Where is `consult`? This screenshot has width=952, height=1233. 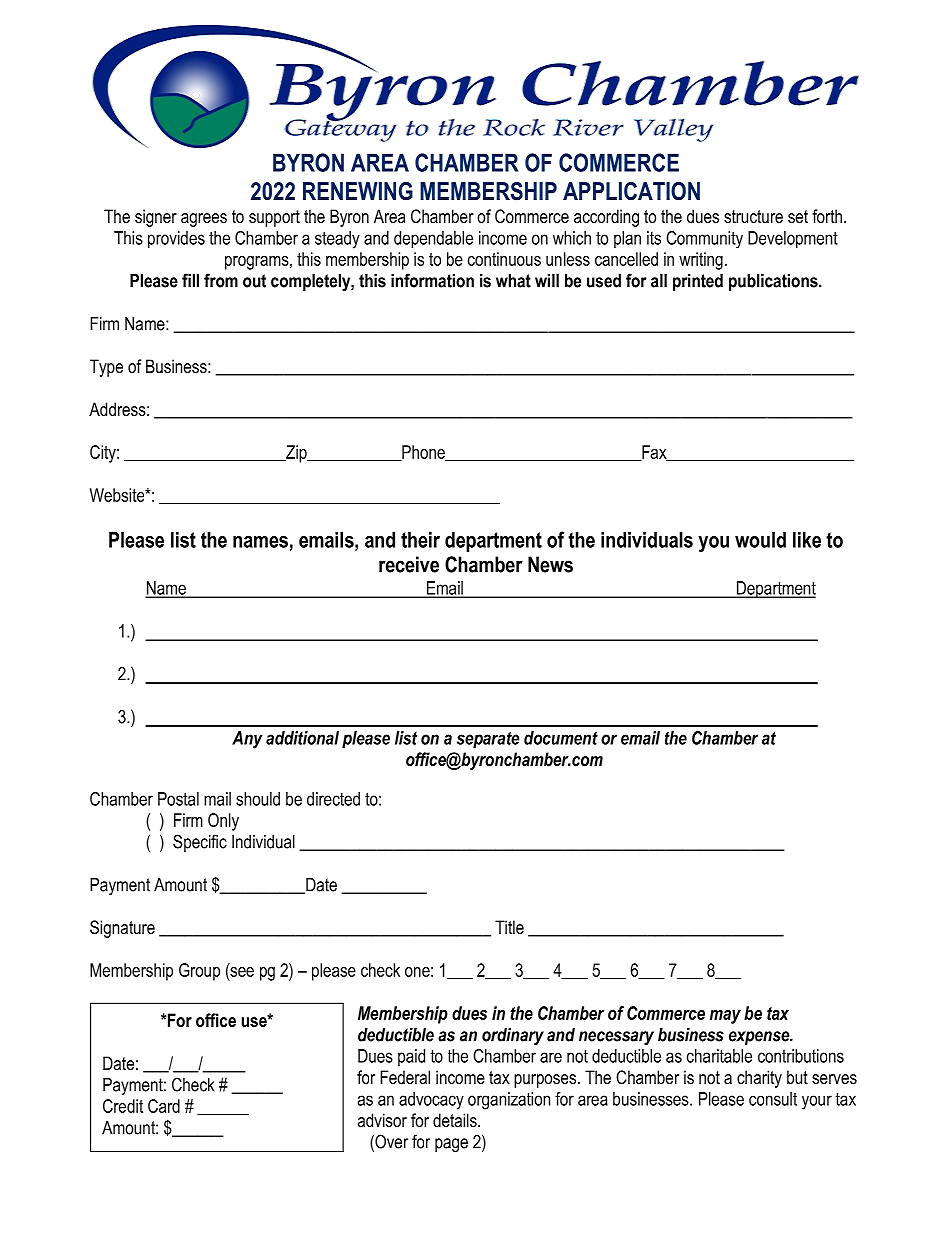 consult is located at coordinates (773, 1099).
